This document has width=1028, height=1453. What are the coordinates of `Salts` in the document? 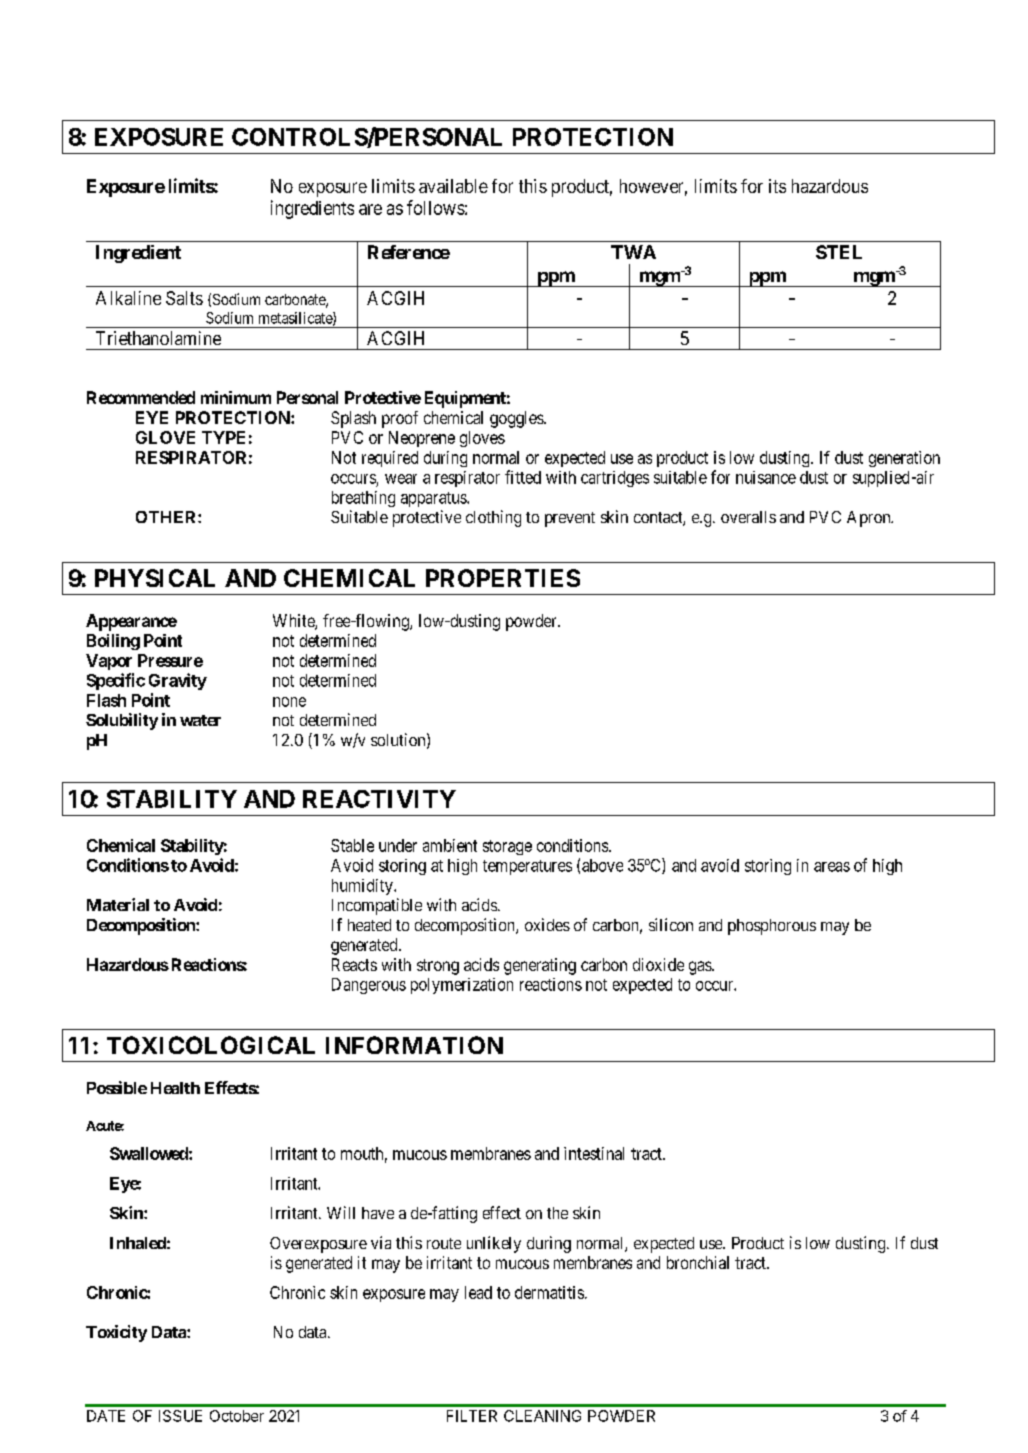 It's located at (184, 298).
